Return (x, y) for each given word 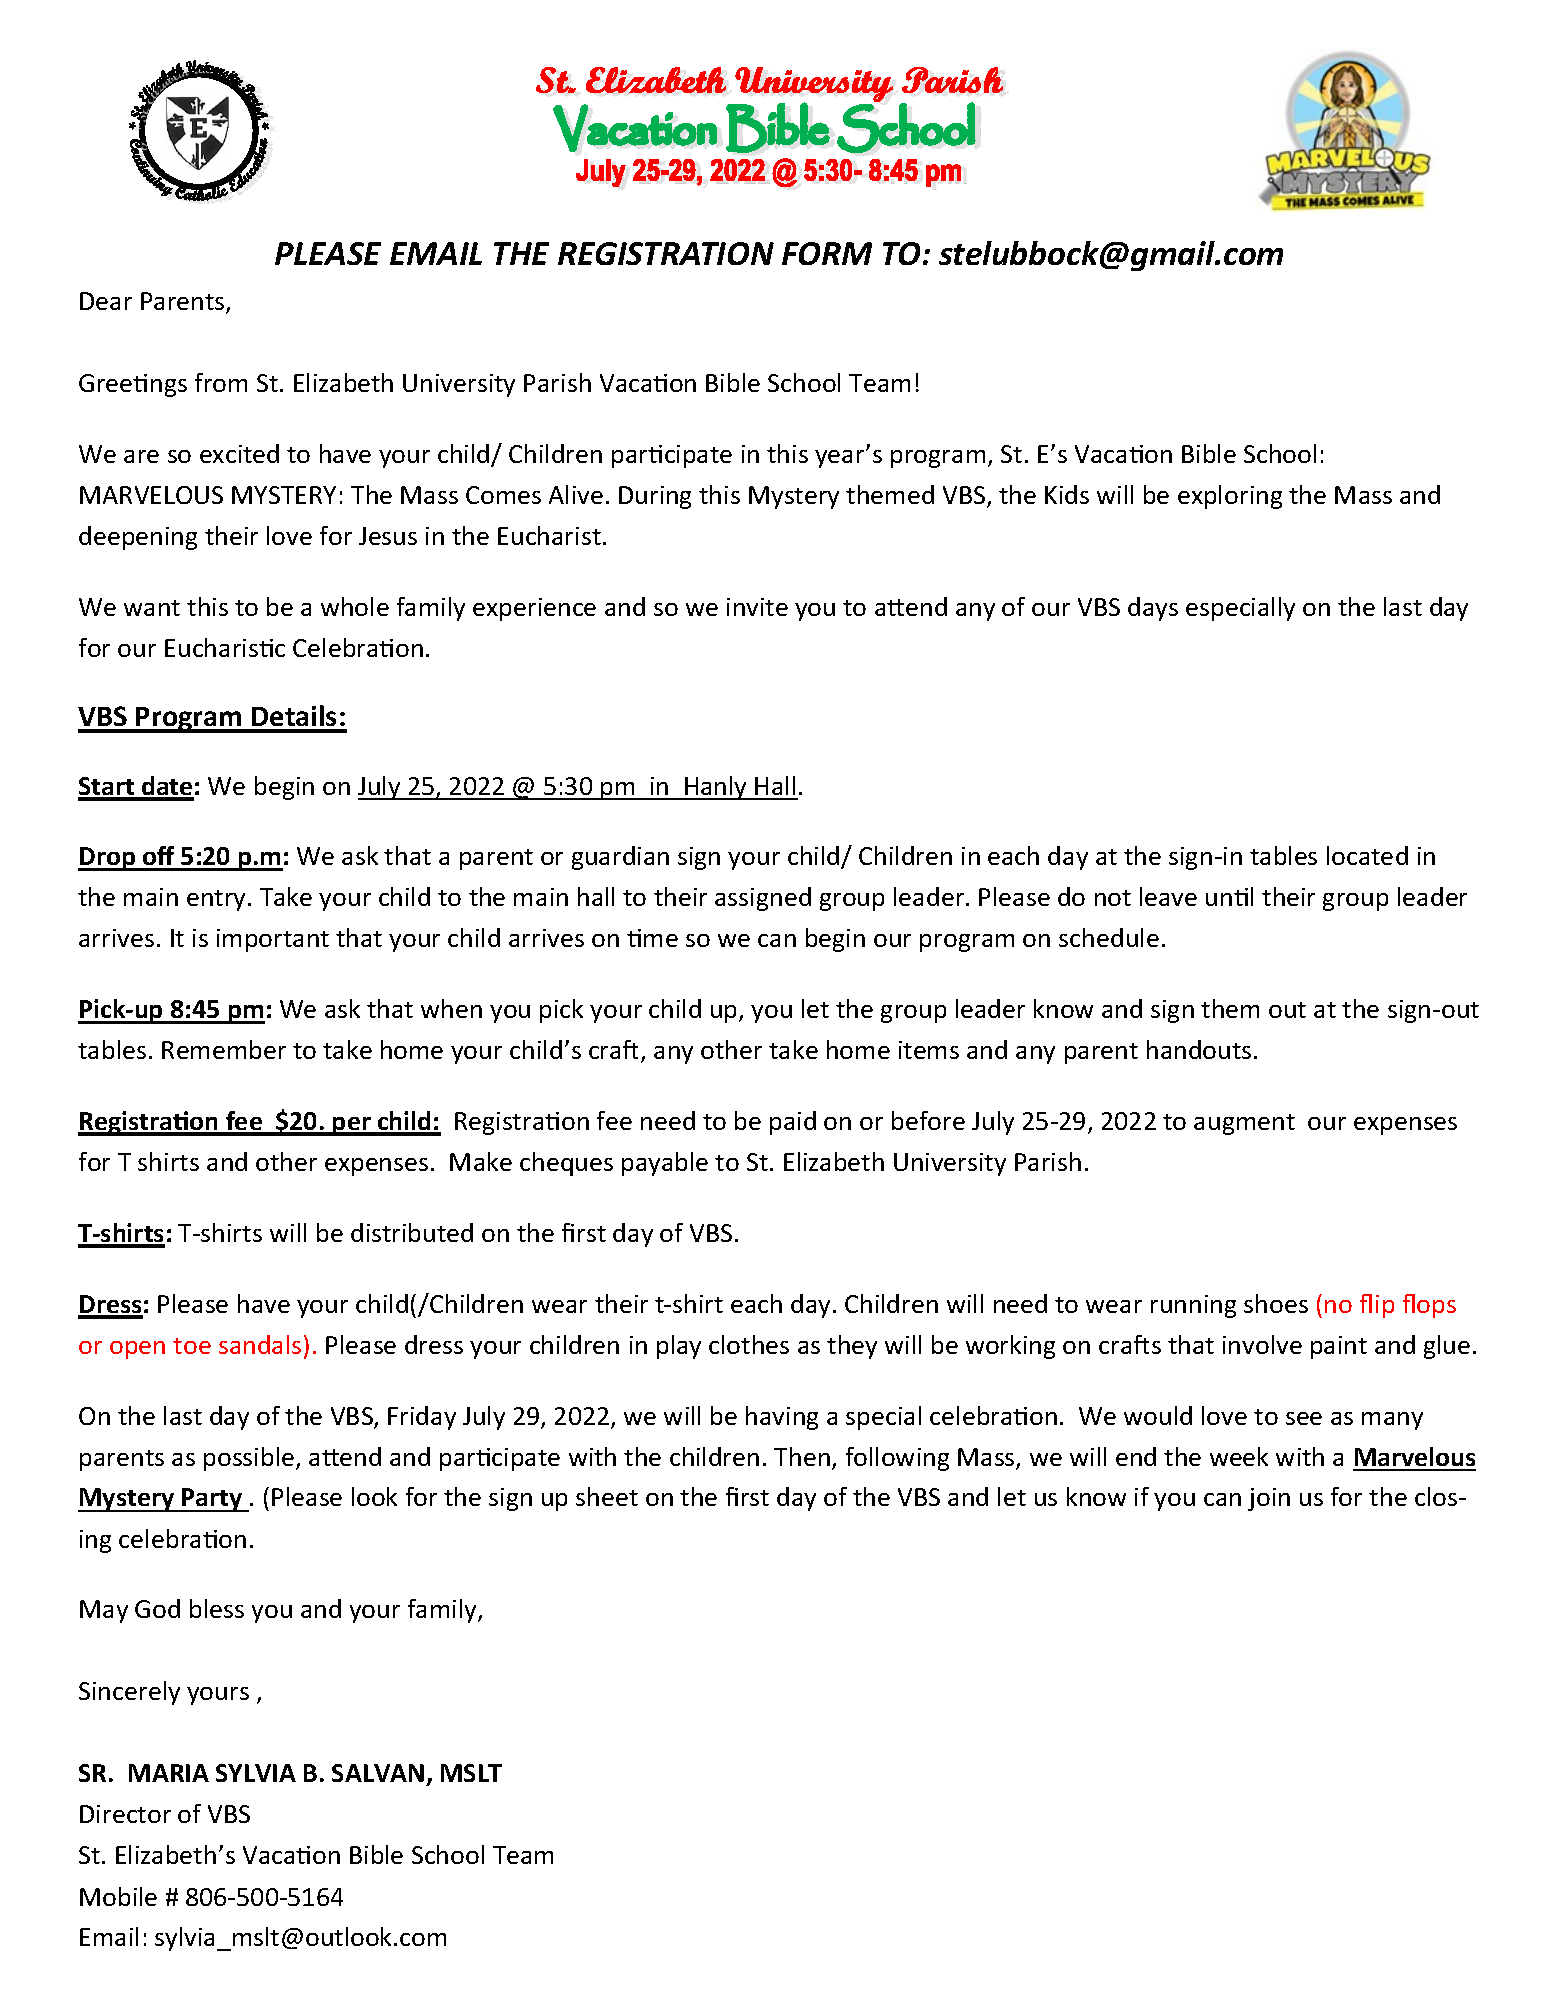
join (1269, 1499)
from (221, 382)
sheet (607, 1496)
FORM (827, 253)
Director (125, 1814)
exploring (1230, 497)
